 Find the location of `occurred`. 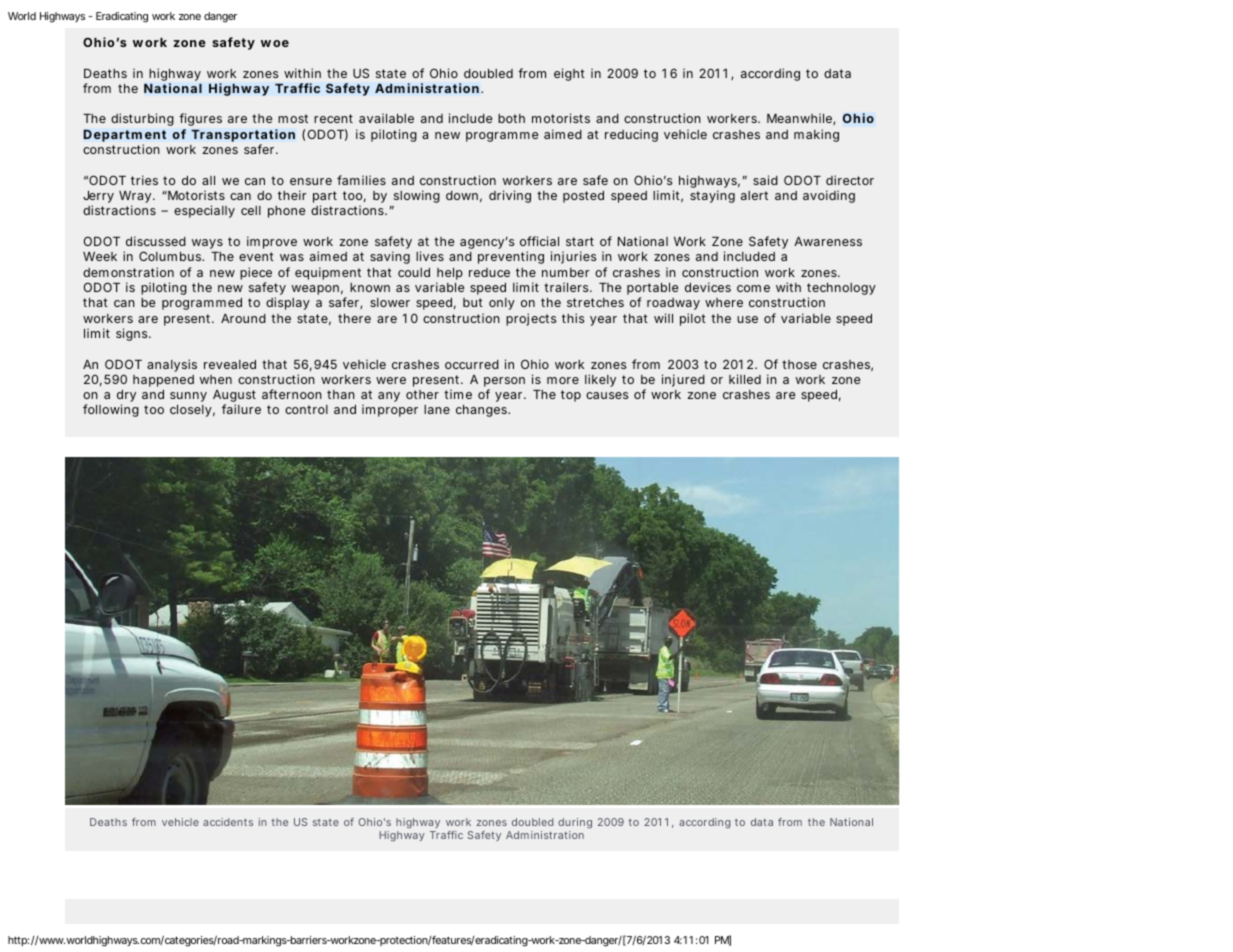

occurred is located at coordinates (472, 364).
